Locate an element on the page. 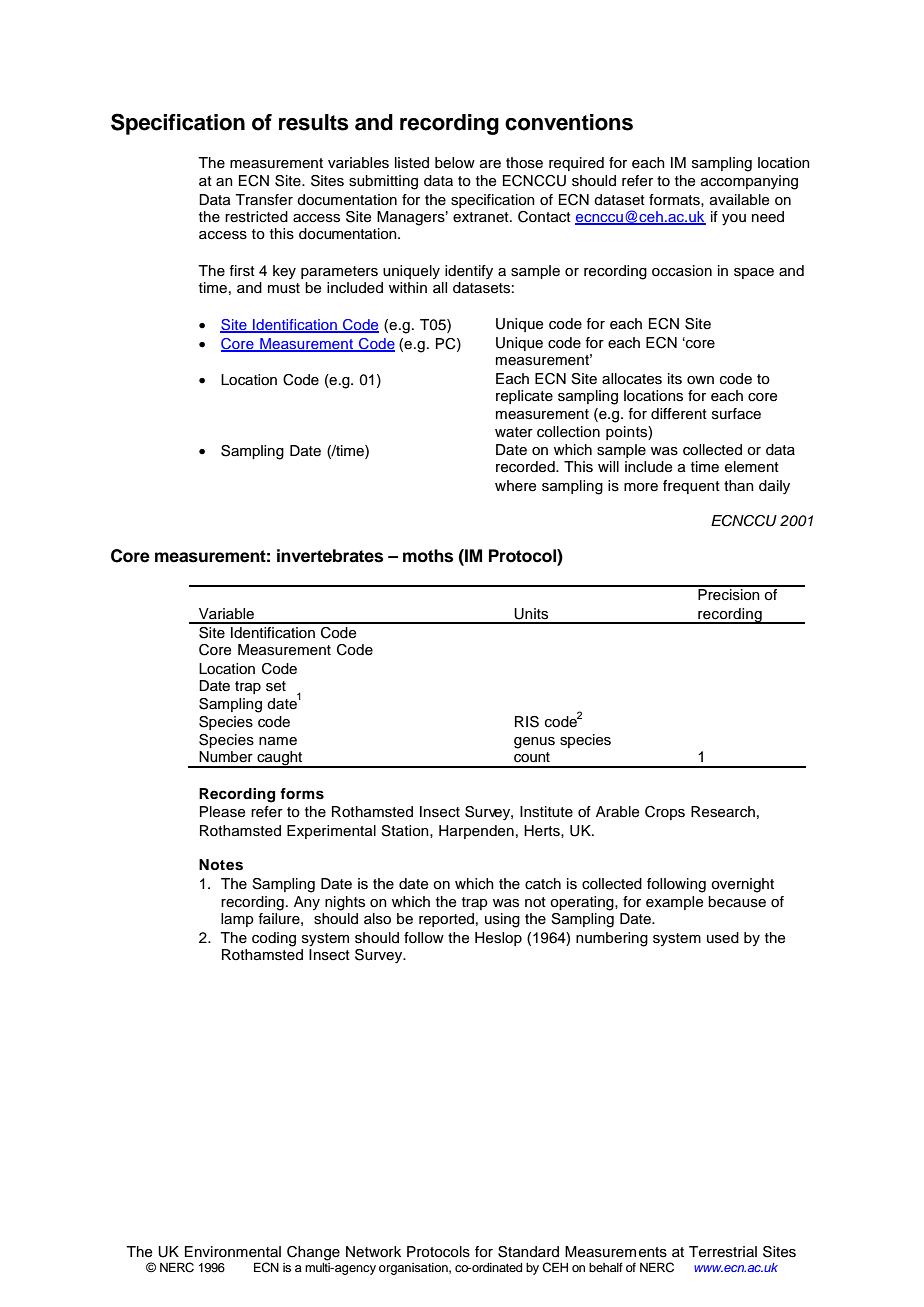 The image size is (924, 1307). invertebrates is located at coordinates (330, 556).
